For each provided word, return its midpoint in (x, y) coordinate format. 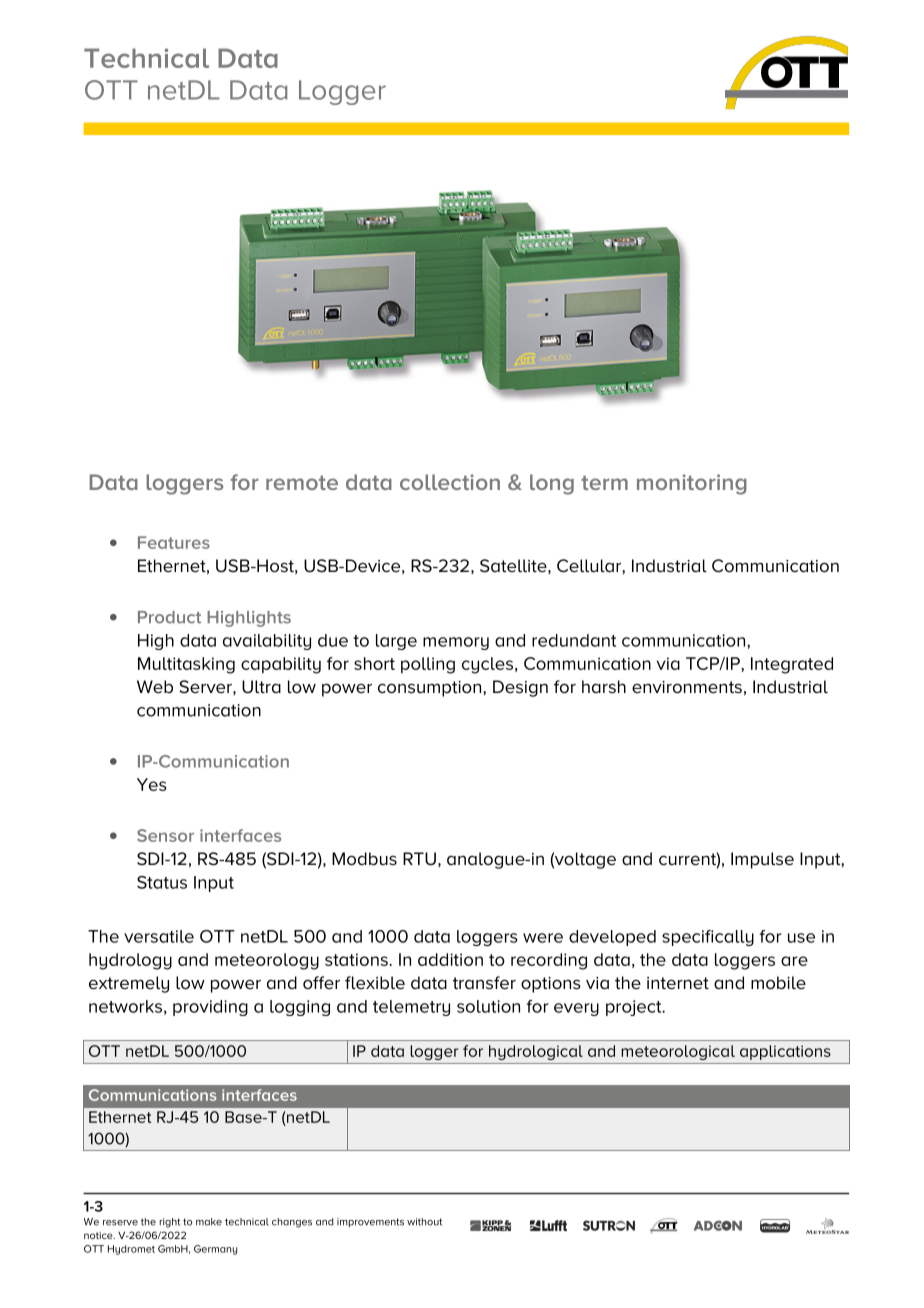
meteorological (678, 1052)
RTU (419, 859)
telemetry (411, 1008)
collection (450, 482)
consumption (431, 689)
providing (210, 1008)
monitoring (692, 484)
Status (162, 882)
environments (687, 687)
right (170, 1223)
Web (155, 686)
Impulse (762, 860)
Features (174, 542)
